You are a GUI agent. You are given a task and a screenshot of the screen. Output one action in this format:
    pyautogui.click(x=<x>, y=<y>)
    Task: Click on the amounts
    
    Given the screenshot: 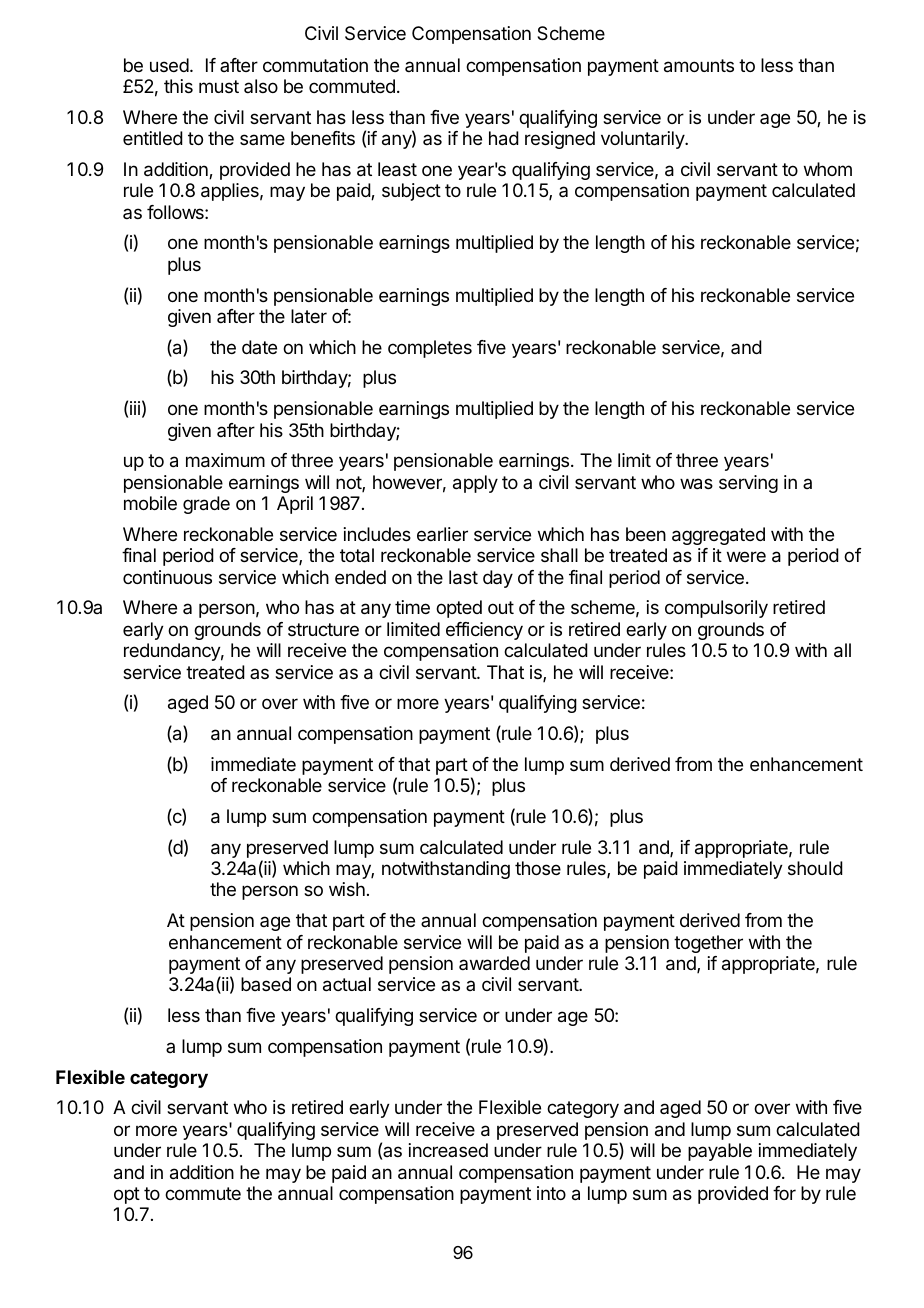 What is the action you would take?
    pyautogui.click(x=699, y=66)
